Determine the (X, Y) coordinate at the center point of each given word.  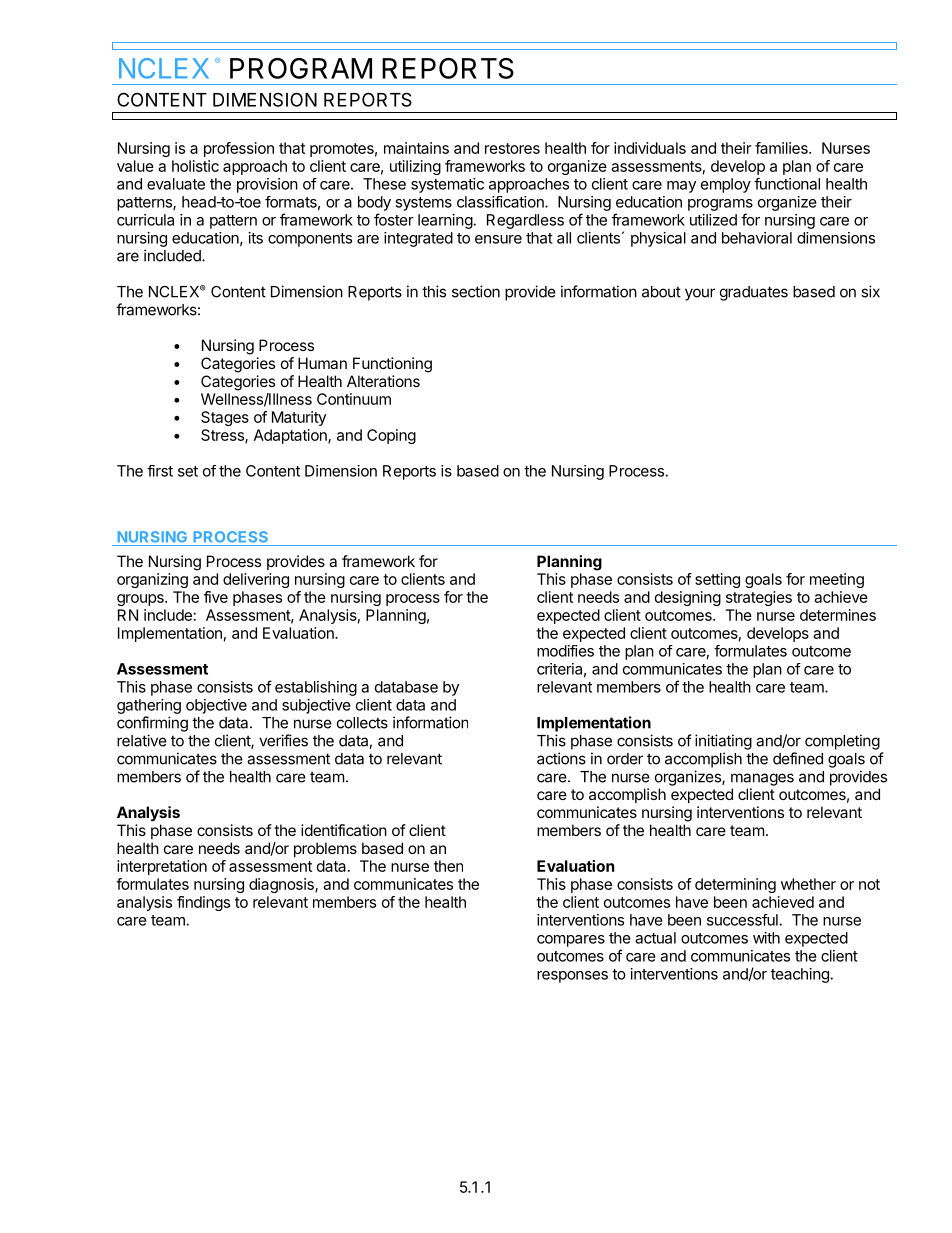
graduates (754, 293)
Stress (223, 436)
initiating (723, 742)
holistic (195, 166)
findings (203, 903)
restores (512, 148)
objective (216, 706)
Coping (391, 436)
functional (787, 184)
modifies (565, 651)
